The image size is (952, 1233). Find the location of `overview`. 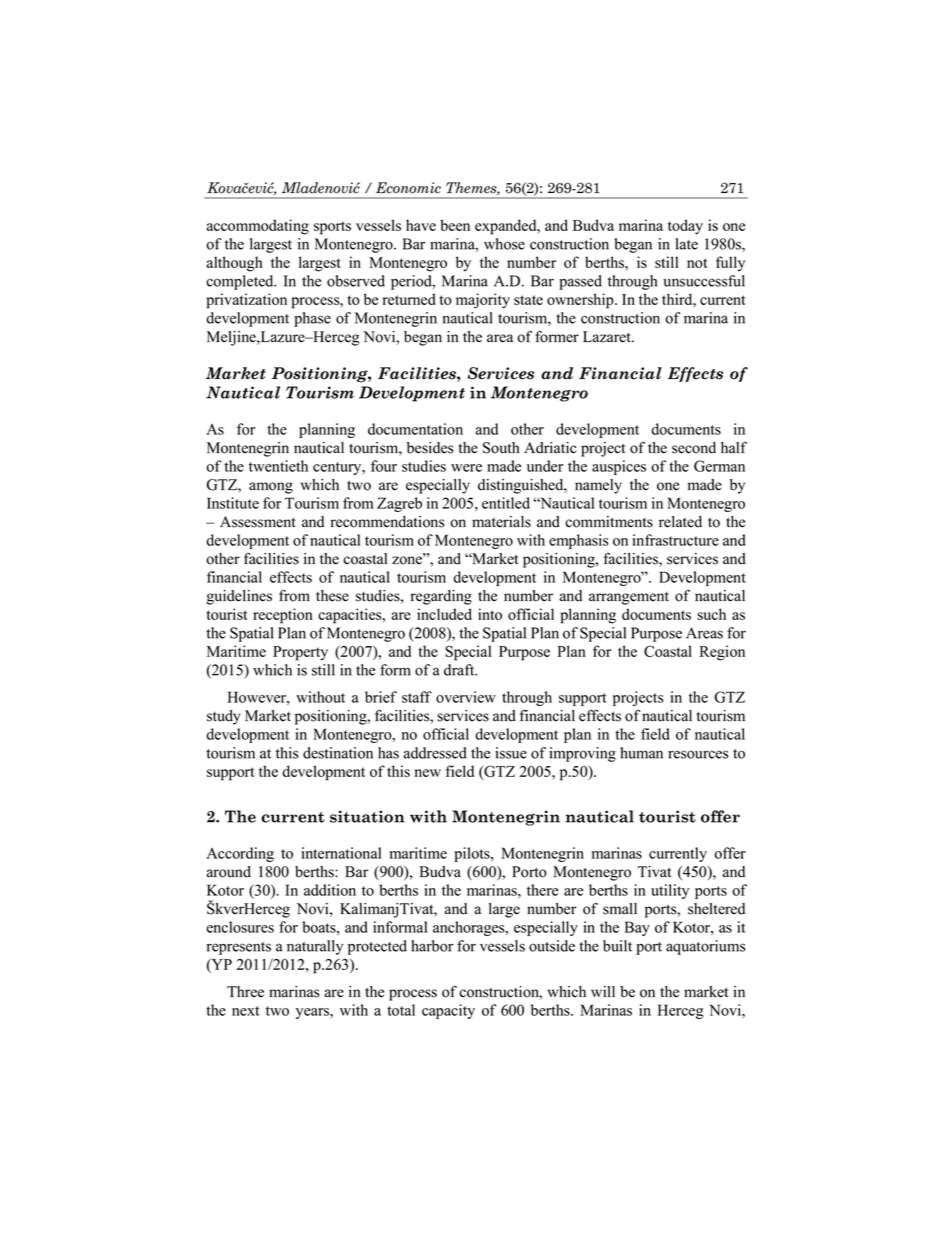

overview is located at coordinates (466, 697).
